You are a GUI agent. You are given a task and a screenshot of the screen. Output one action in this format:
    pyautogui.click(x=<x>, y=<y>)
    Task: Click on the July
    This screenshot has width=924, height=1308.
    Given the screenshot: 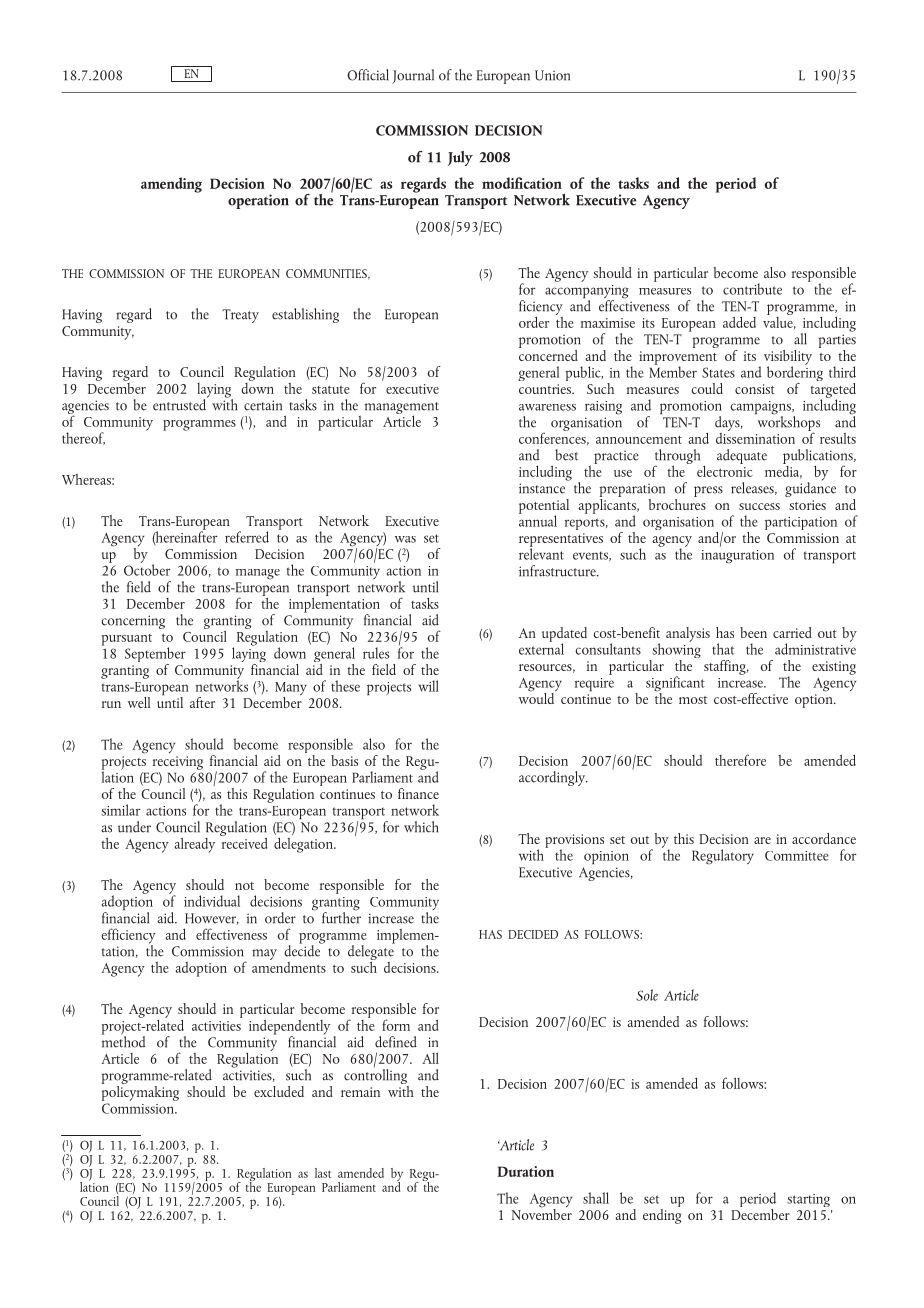 What is the action you would take?
    pyautogui.click(x=460, y=158)
